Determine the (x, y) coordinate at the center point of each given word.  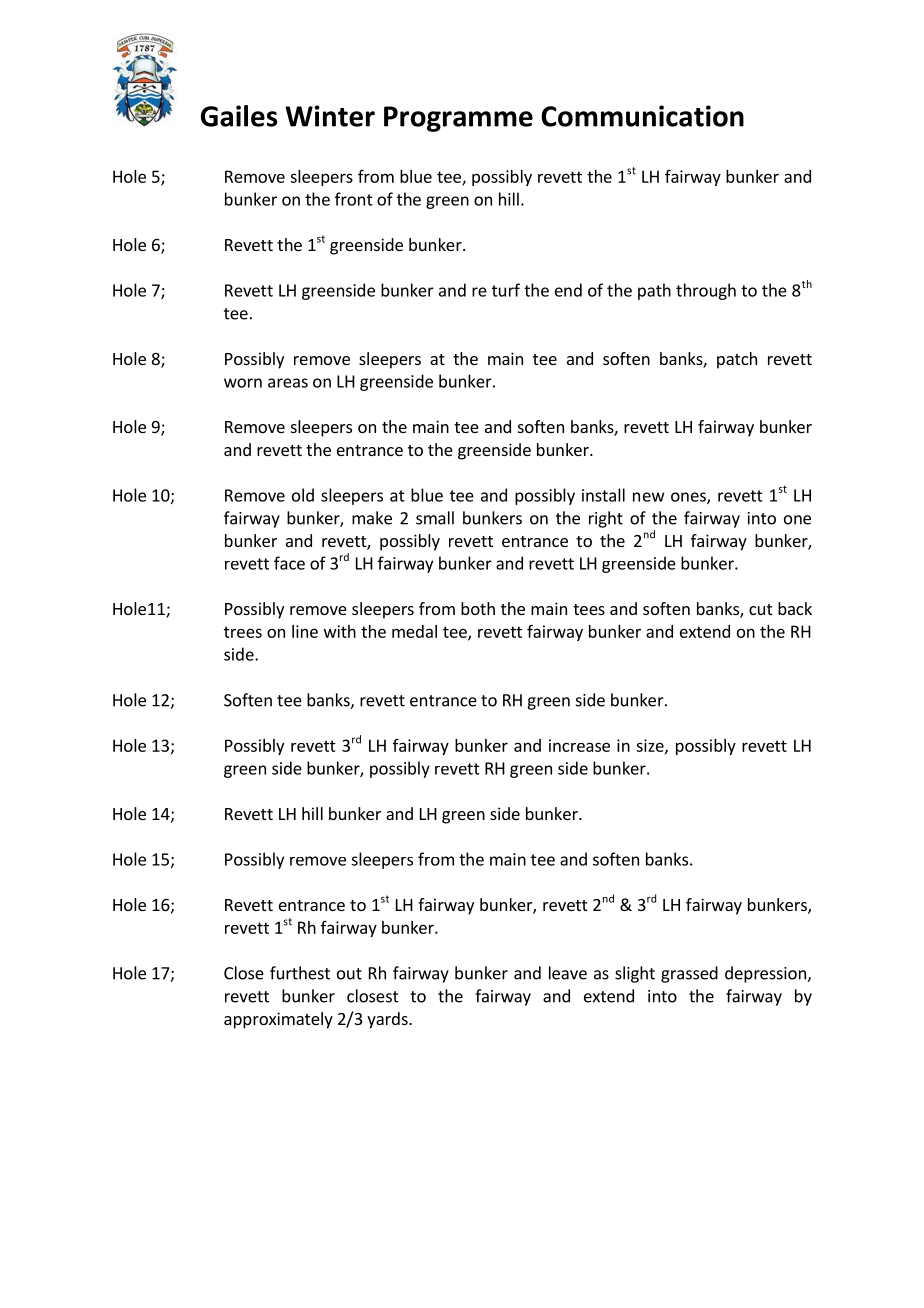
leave (568, 973)
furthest (300, 973)
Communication (642, 116)
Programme (458, 119)
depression (766, 974)
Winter (330, 116)
